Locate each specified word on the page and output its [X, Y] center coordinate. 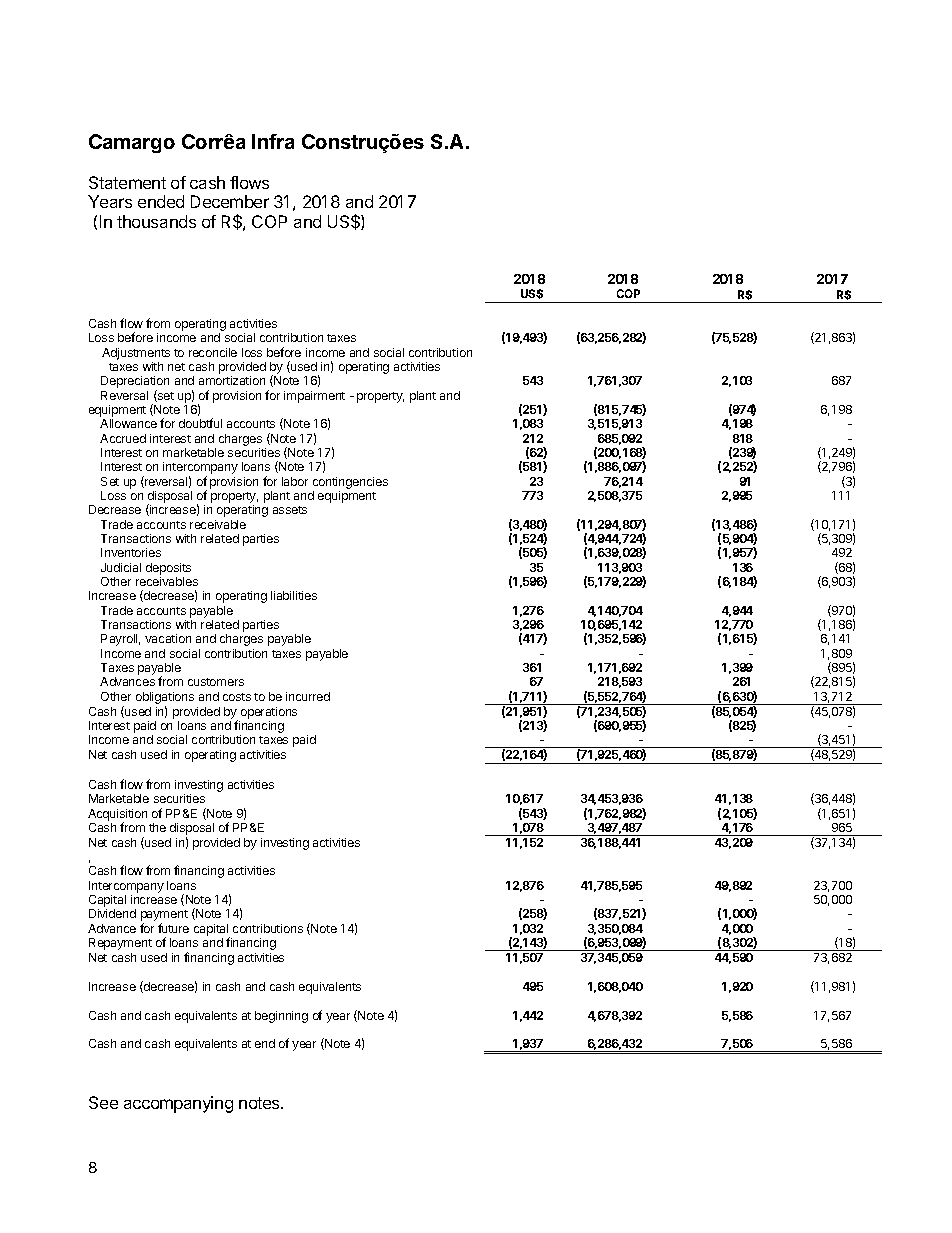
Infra [273, 141]
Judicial [121, 567]
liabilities [294, 595]
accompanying [178, 1104]
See [103, 1102]
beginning [281, 1017]
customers [216, 682]
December [230, 201]
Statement [127, 182]
